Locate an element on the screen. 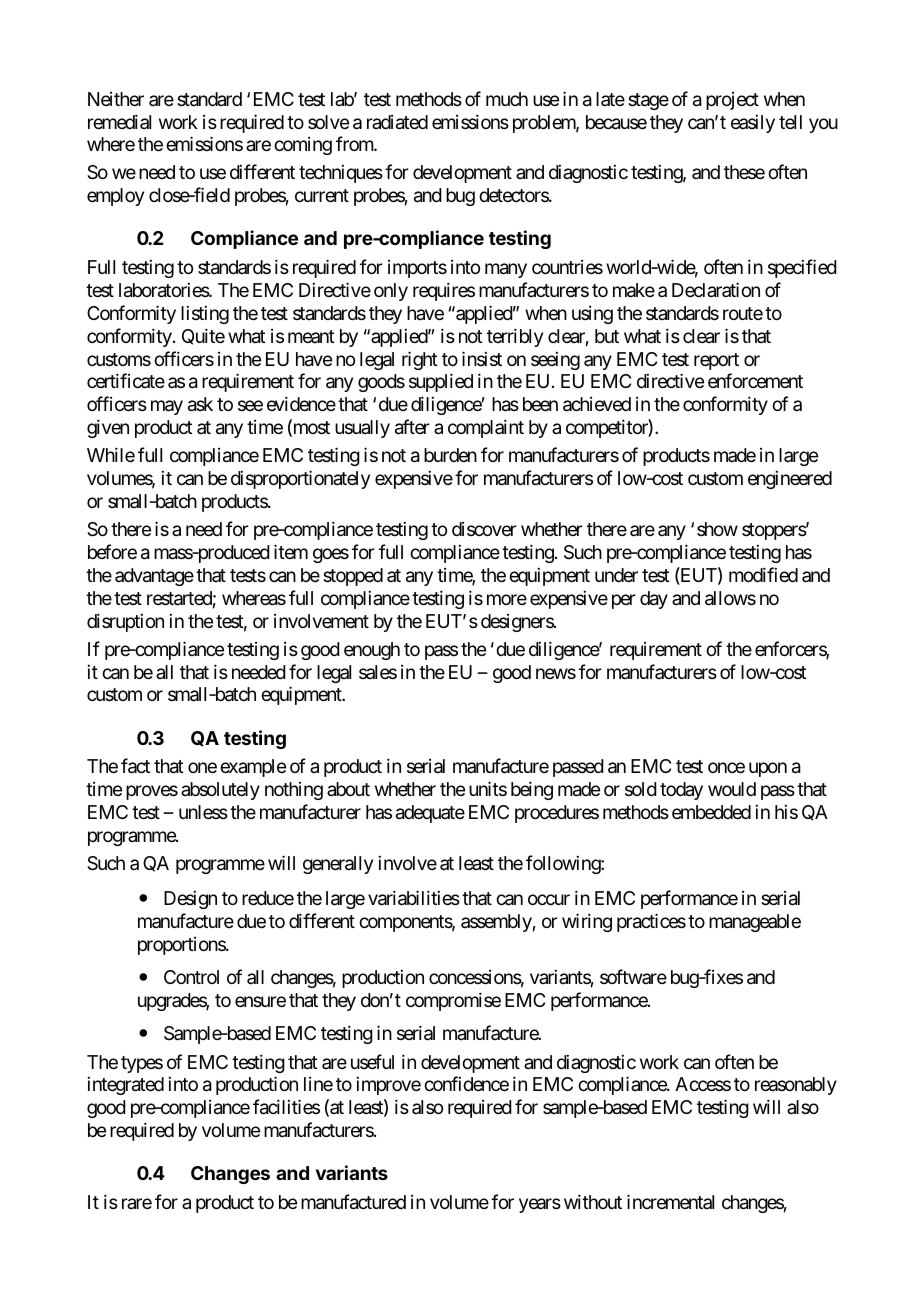 Image resolution: width=924 pixels, height=1308 pixels. much is located at coordinates (507, 99).
